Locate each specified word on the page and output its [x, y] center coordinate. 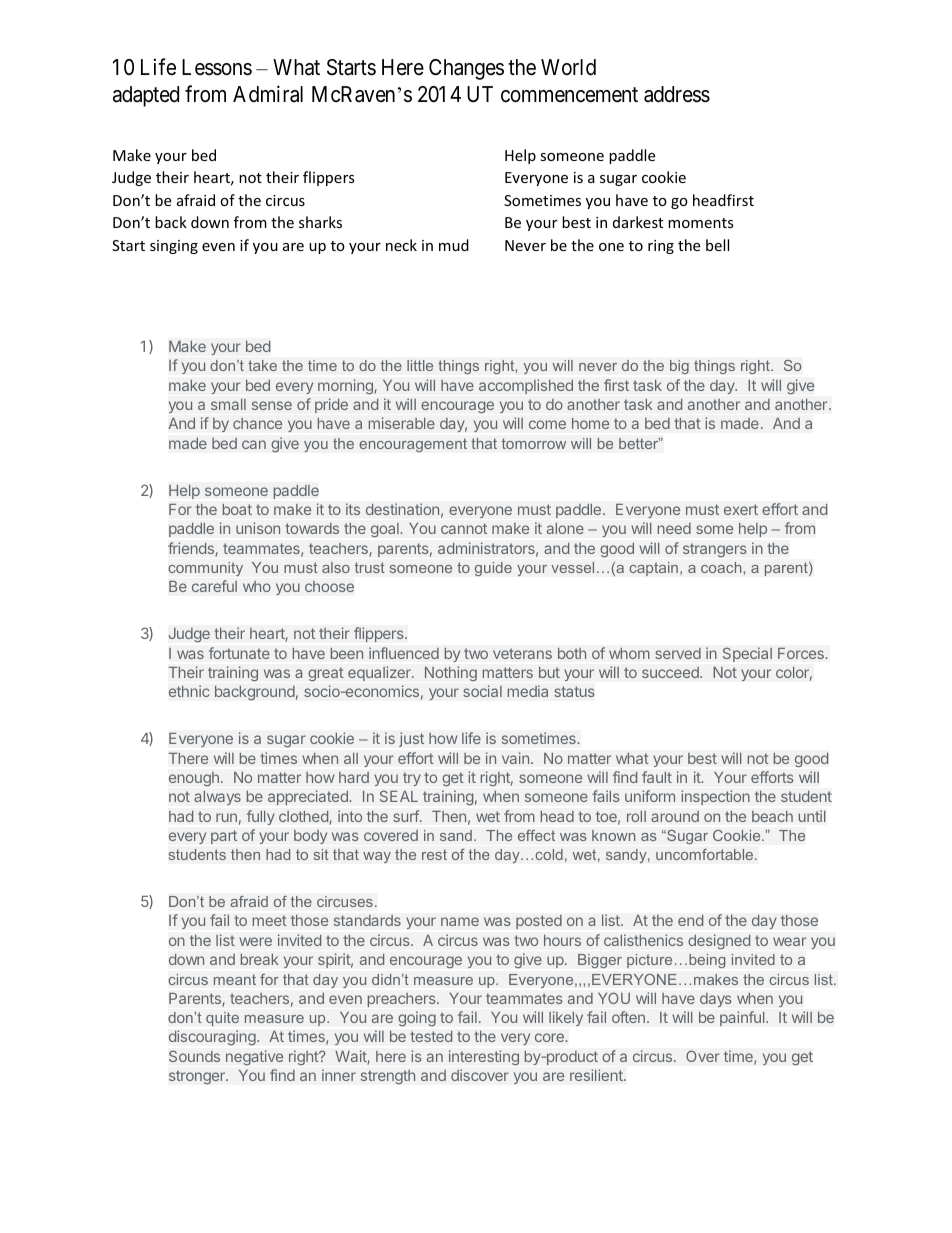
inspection [715, 797]
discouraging [213, 1038]
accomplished [526, 386]
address [677, 94]
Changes [466, 69]
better [639, 443]
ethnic [189, 691]
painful [743, 1018]
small [228, 404]
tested [431, 1036]
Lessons [217, 67]
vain [515, 758]
